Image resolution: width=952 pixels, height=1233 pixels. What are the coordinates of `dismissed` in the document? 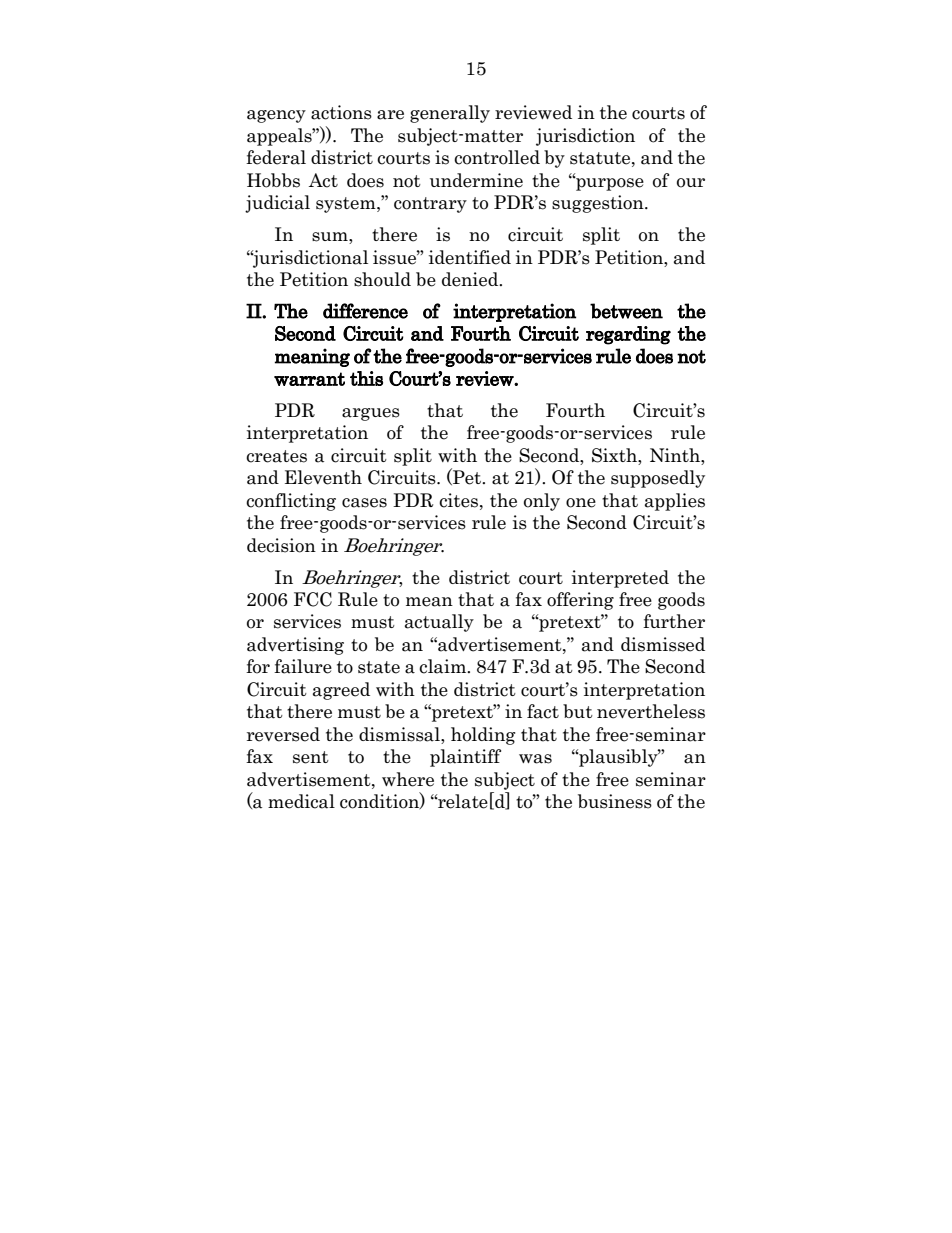 It's located at (663, 644).
